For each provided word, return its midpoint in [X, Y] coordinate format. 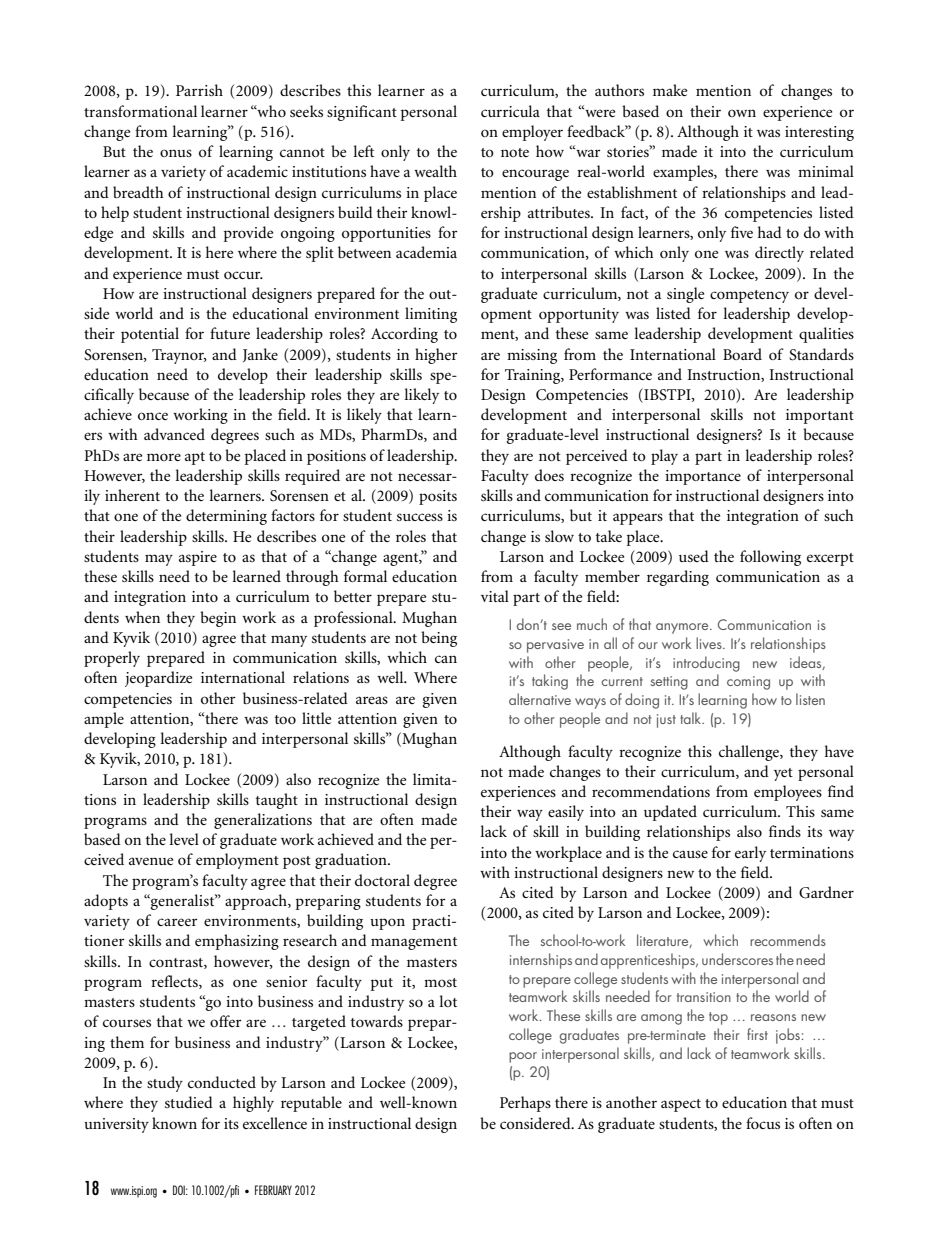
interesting [819, 133]
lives [710, 643]
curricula [510, 111]
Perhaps [525, 1104]
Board [742, 354]
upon [387, 924]
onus [176, 153]
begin [218, 619]
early [750, 854]
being [439, 639]
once [153, 416]
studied [189, 1102]
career [177, 922]
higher [436, 356]
